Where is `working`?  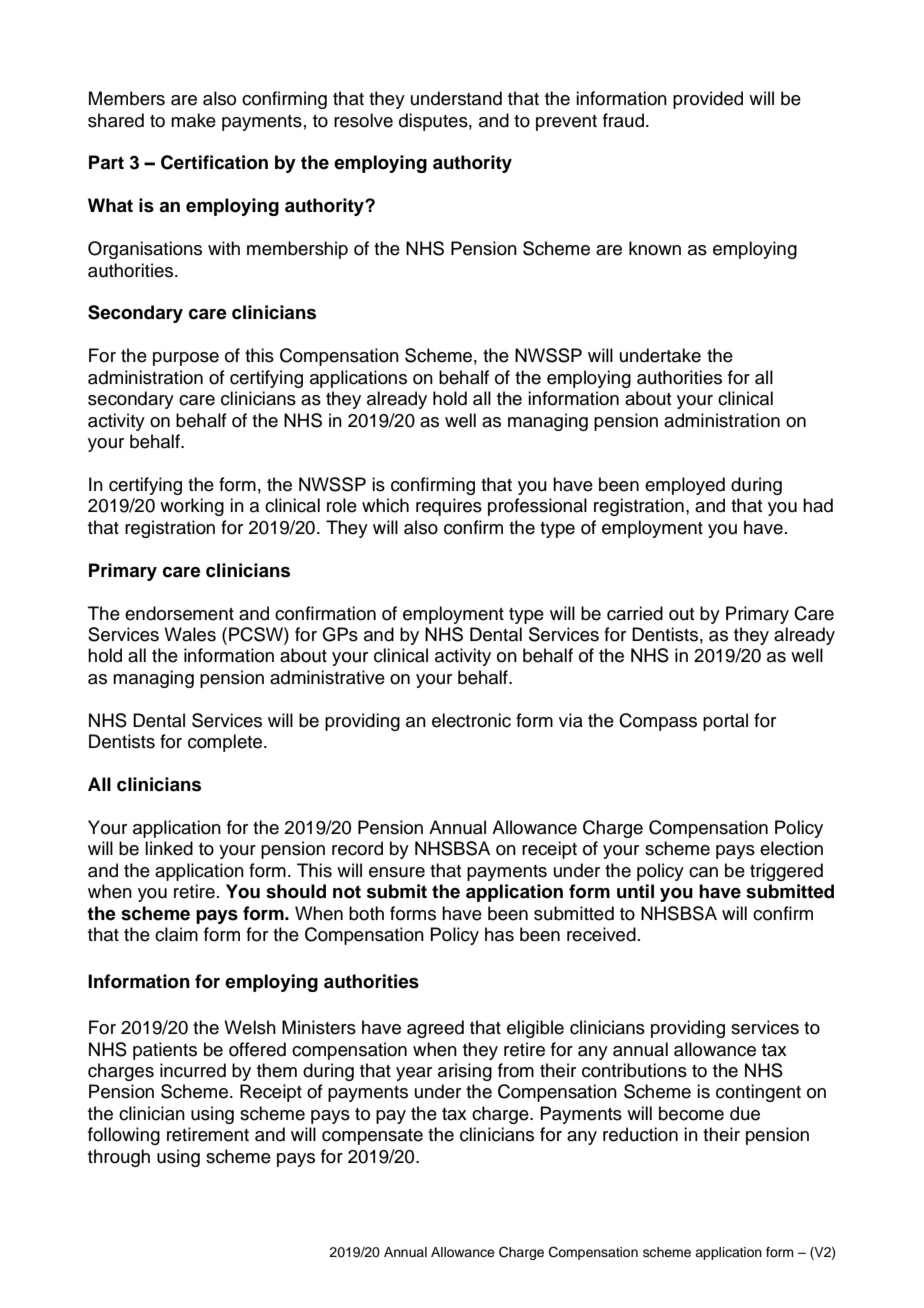 working is located at coordinates (192, 507).
